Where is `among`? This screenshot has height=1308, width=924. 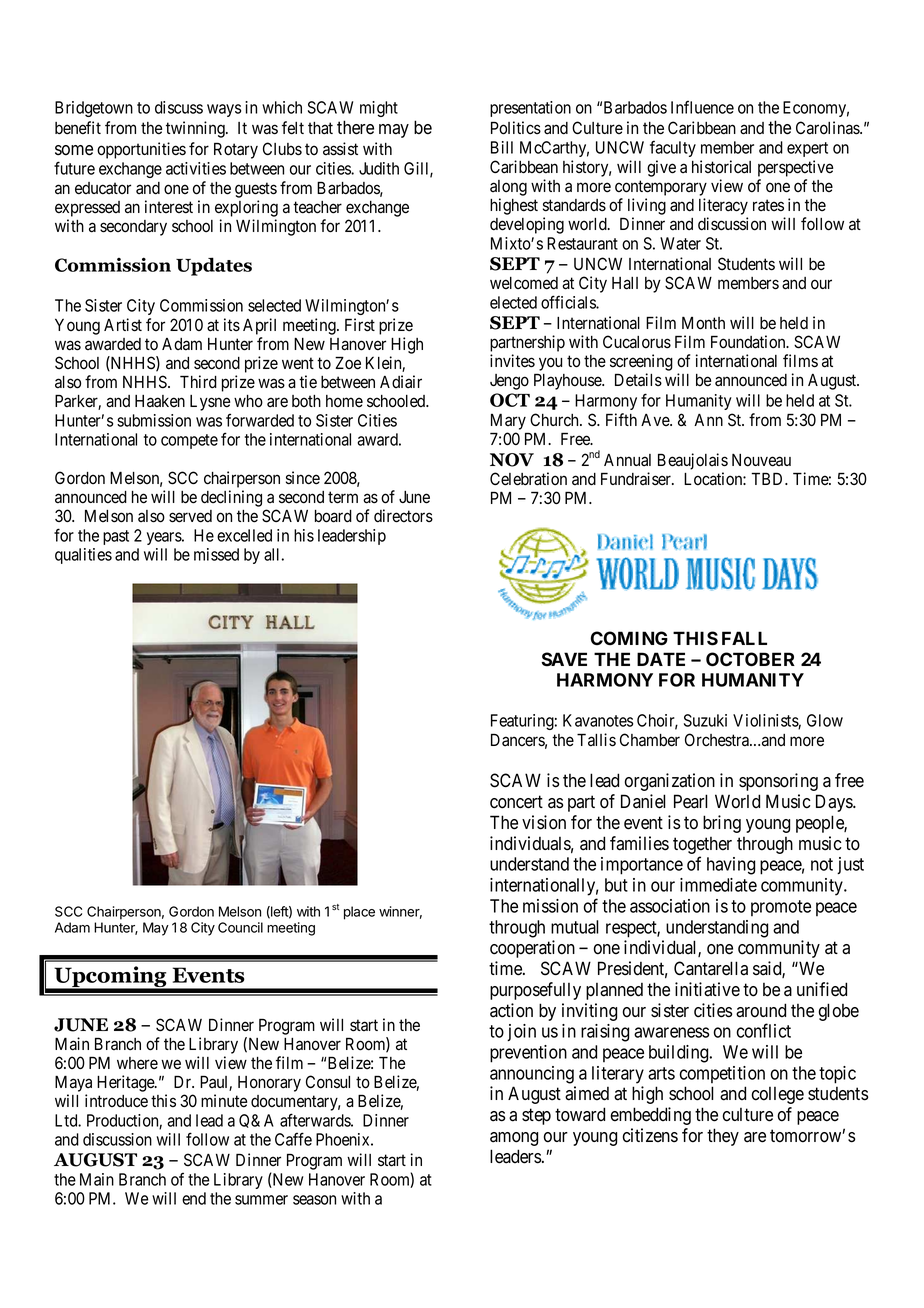 among is located at coordinates (514, 1139).
